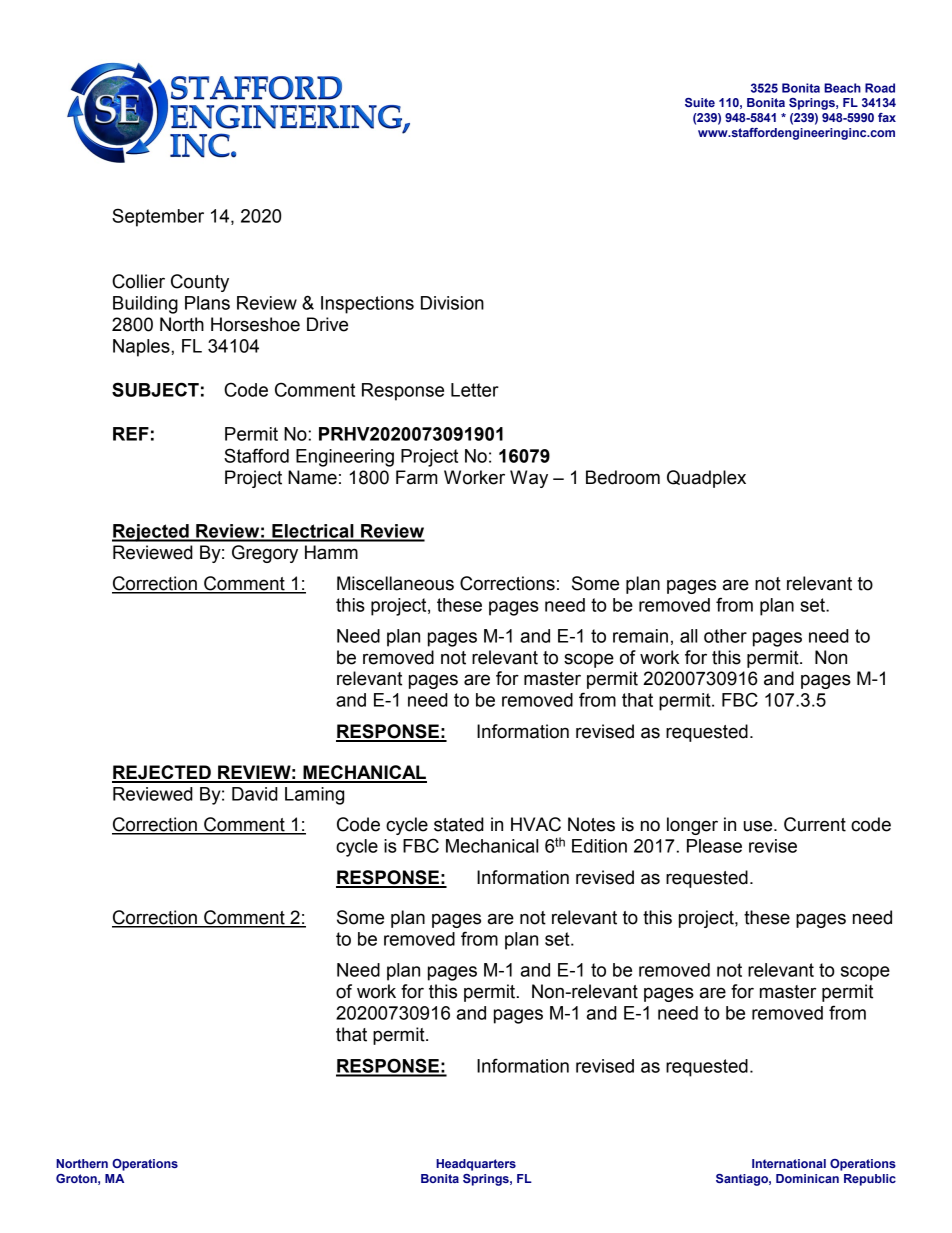  What do you see at coordinates (623, 477) in the screenshot?
I see `Bedroom` at bounding box center [623, 477].
